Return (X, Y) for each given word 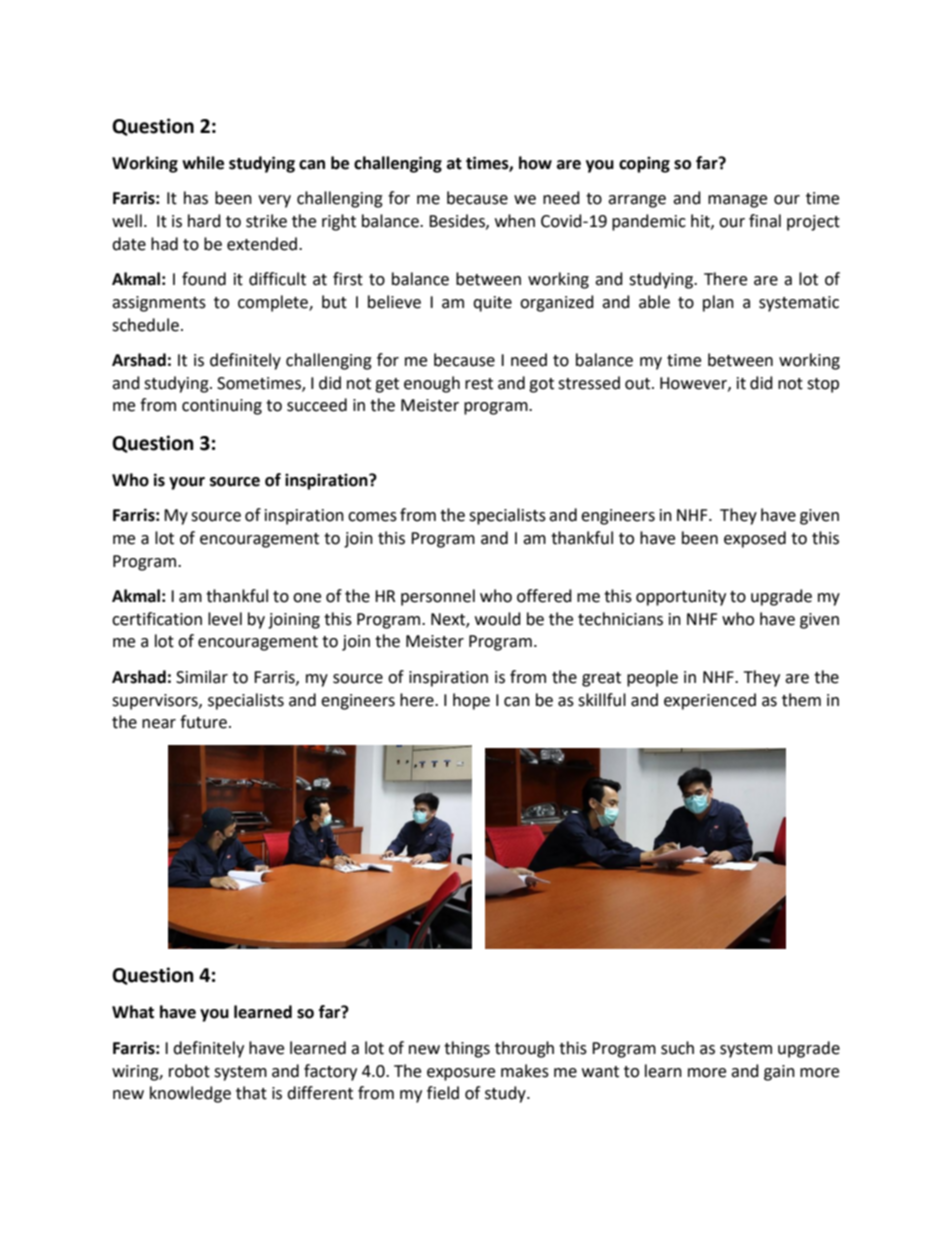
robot (189, 1071)
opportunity (681, 598)
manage (737, 201)
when (515, 221)
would (498, 619)
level (225, 619)
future (203, 722)
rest (479, 384)
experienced (710, 701)
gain (779, 1073)
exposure (461, 1074)
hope (471, 701)
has (196, 198)
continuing (222, 407)
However (694, 384)
